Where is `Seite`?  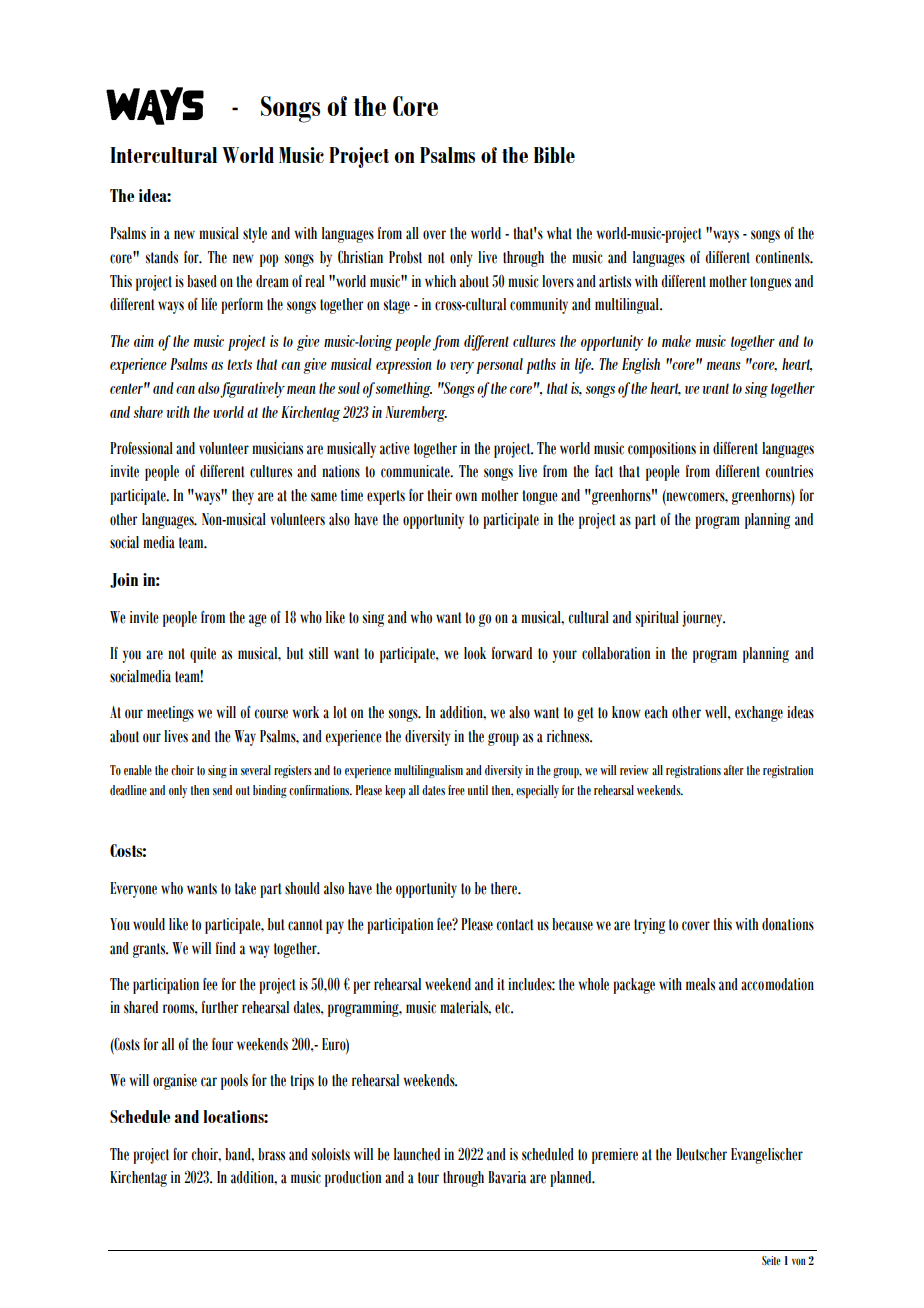
Seite is located at coordinates (771, 1260).
